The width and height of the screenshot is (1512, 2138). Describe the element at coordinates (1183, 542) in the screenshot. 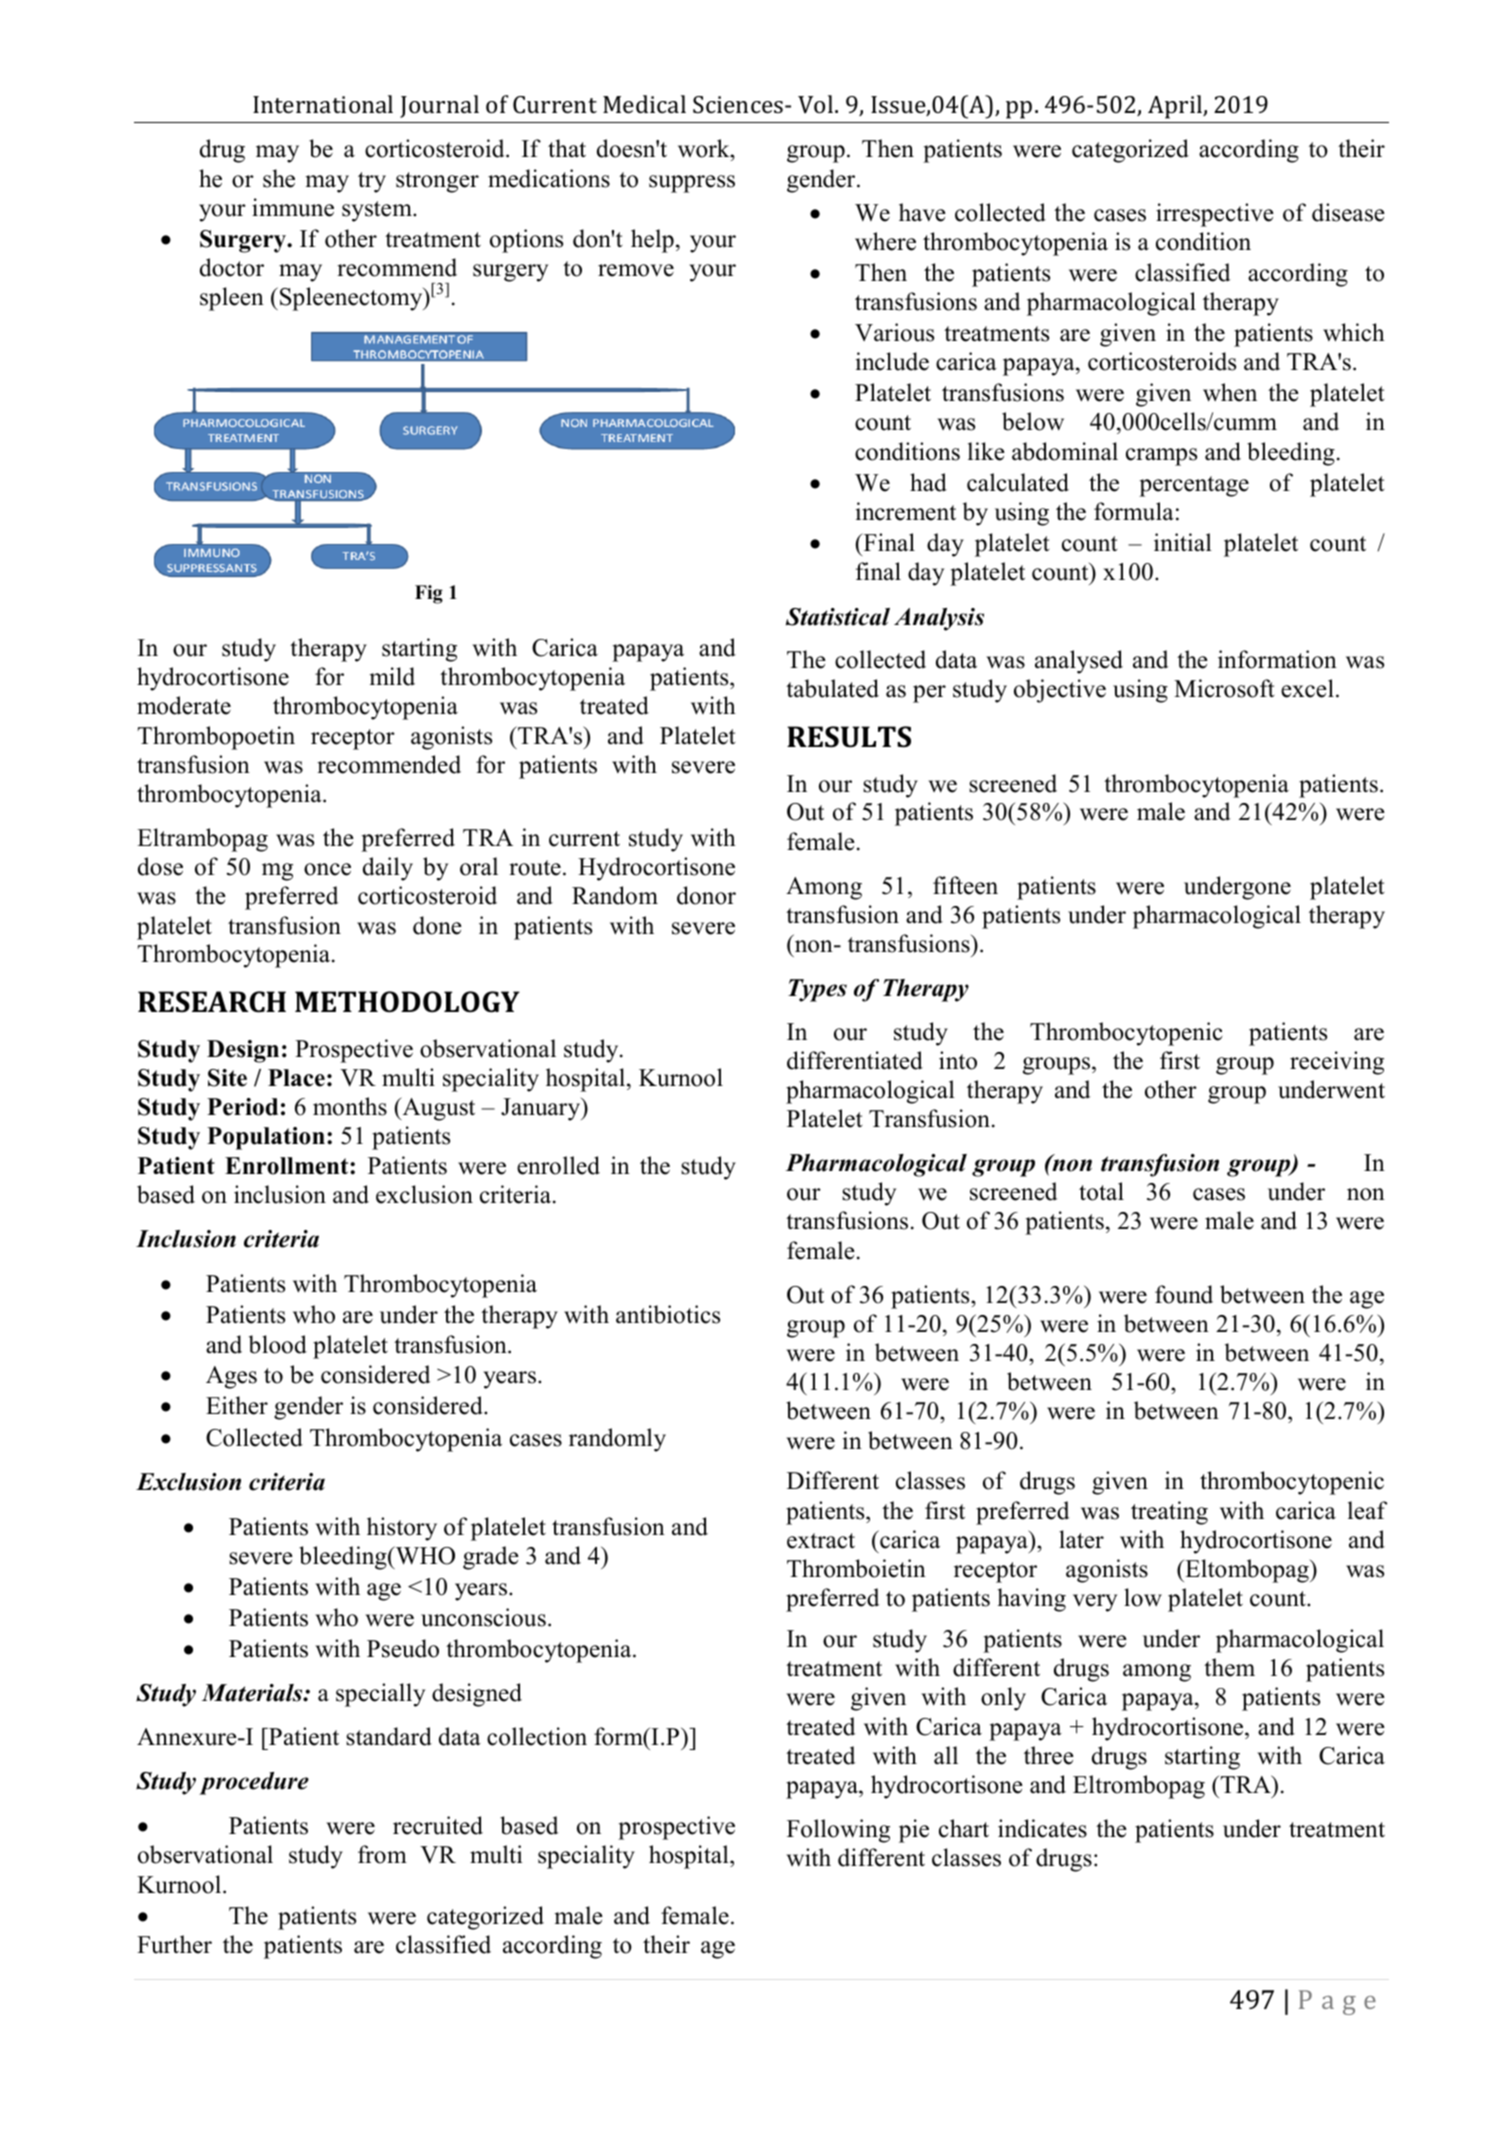

I see `initial` at that location.
